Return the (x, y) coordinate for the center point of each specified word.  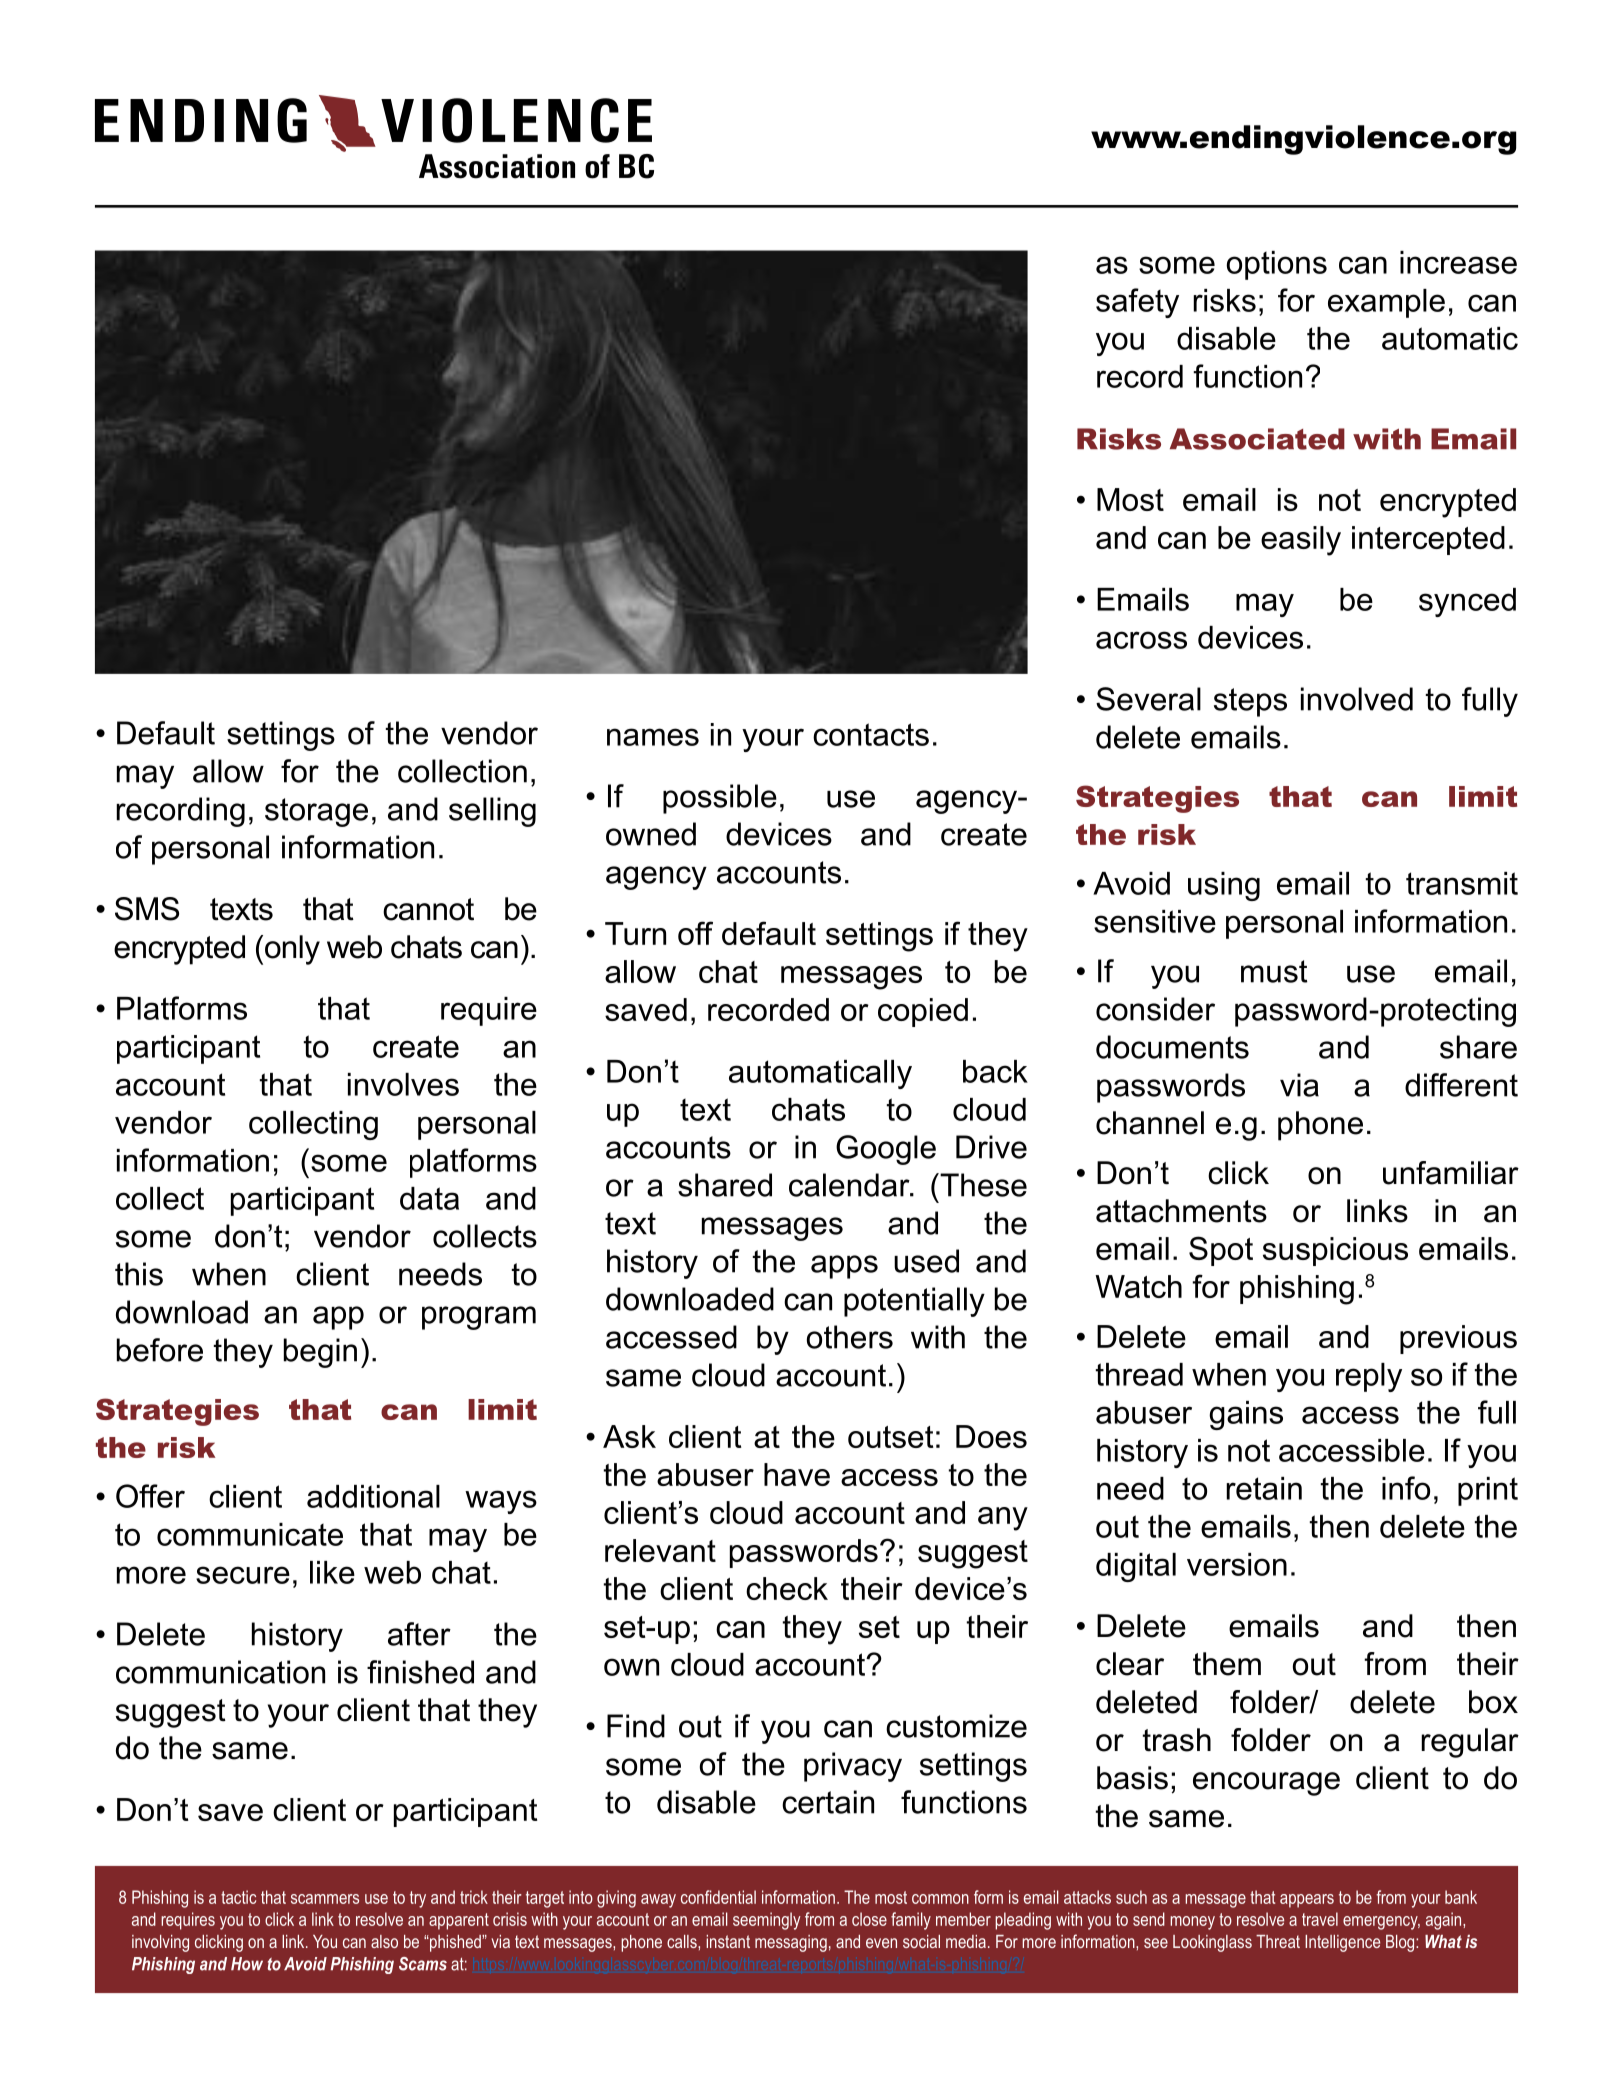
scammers (325, 1899)
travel (1320, 1919)
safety (1137, 303)
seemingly (766, 1921)
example (1386, 303)
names (653, 737)
